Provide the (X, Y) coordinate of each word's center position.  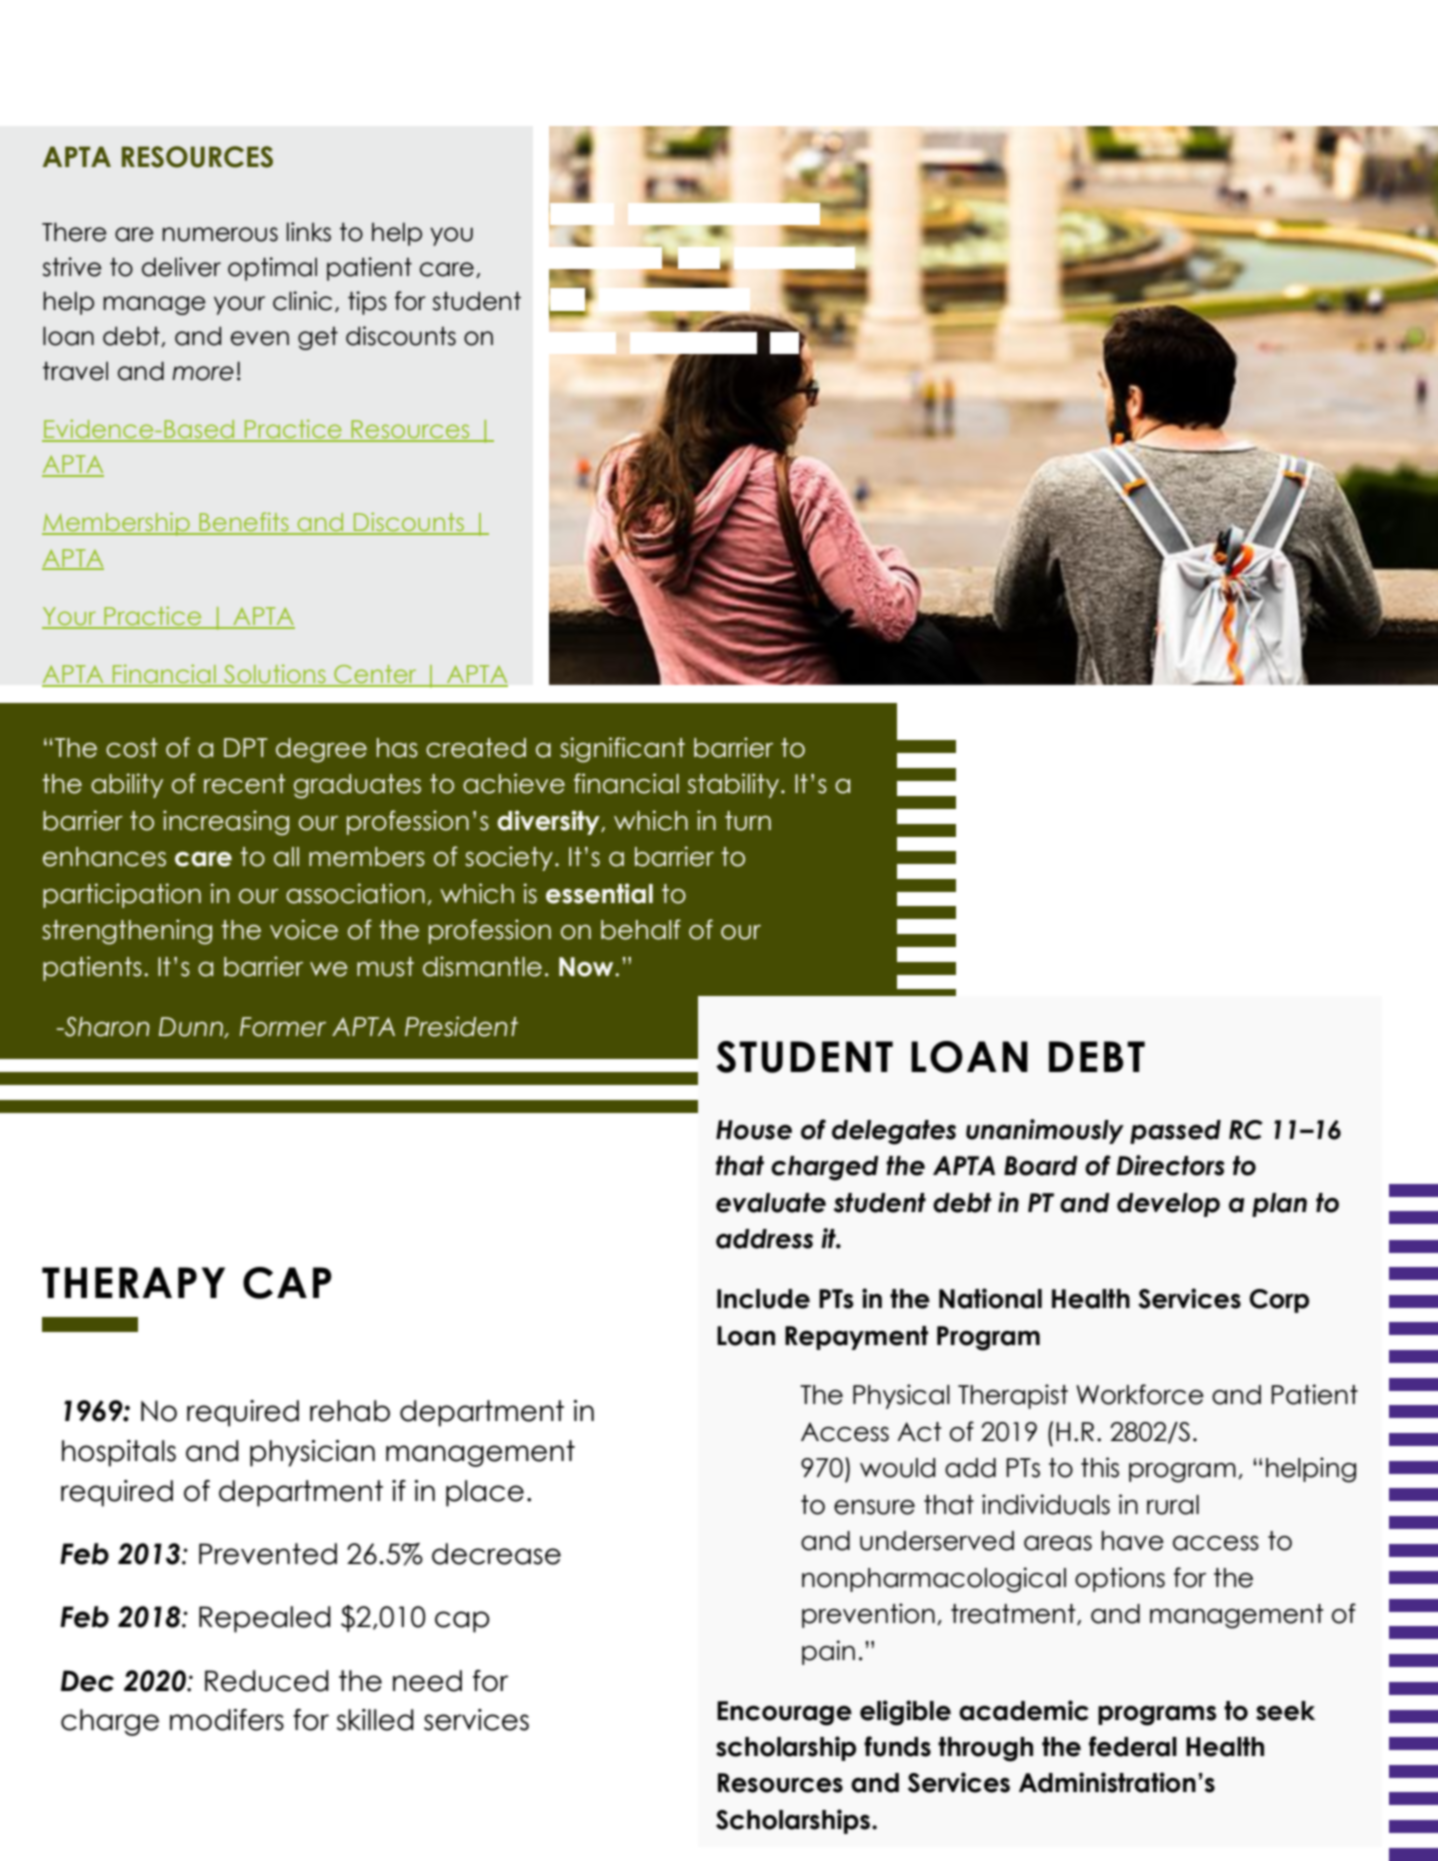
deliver (181, 267)
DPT (246, 747)
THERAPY (133, 1282)
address (764, 1239)
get (318, 338)
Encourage (784, 1713)
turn (748, 821)
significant (622, 750)
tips (367, 303)
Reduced (267, 1681)
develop (1168, 1205)
